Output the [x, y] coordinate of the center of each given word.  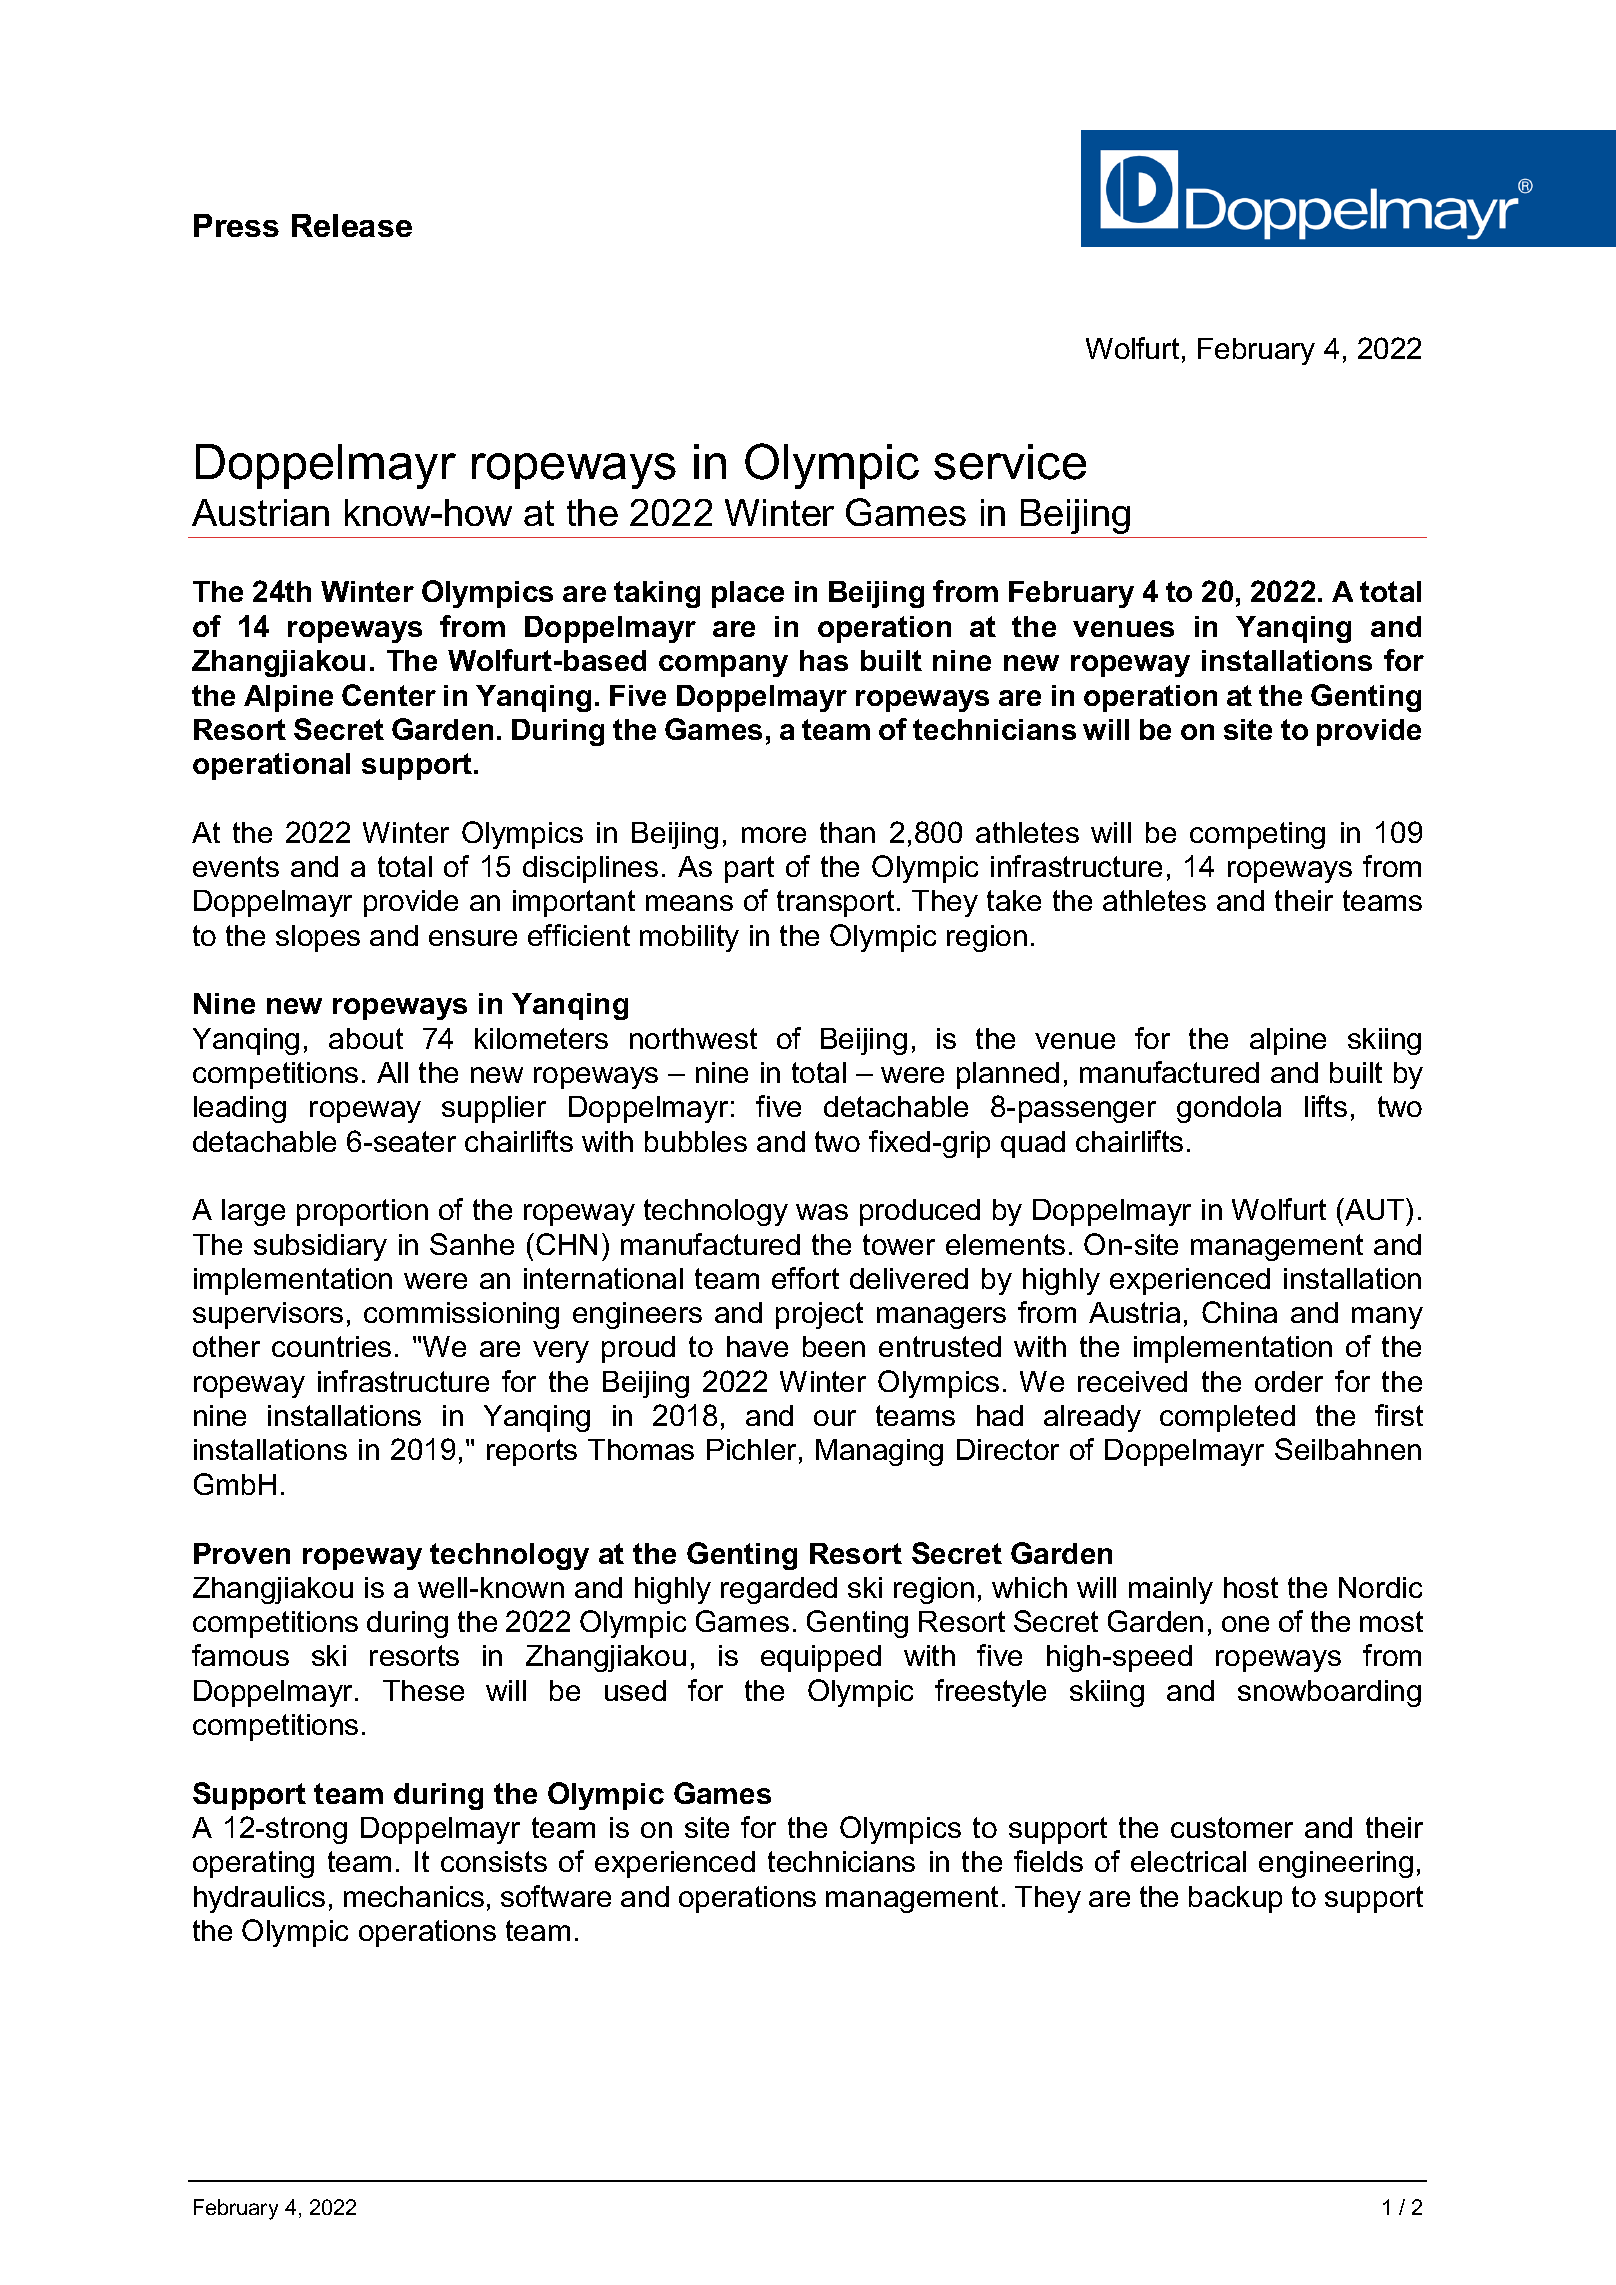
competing [1257, 835]
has [824, 660]
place [748, 594]
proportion [362, 1212]
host [1251, 1587]
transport [835, 903]
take [1014, 900]
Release [352, 225]
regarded [779, 1590]
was [822, 1212]
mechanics [414, 1896]
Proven [242, 1553]
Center [389, 695]
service [1010, 462]
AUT [1375, 1209]
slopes [318, 938]
